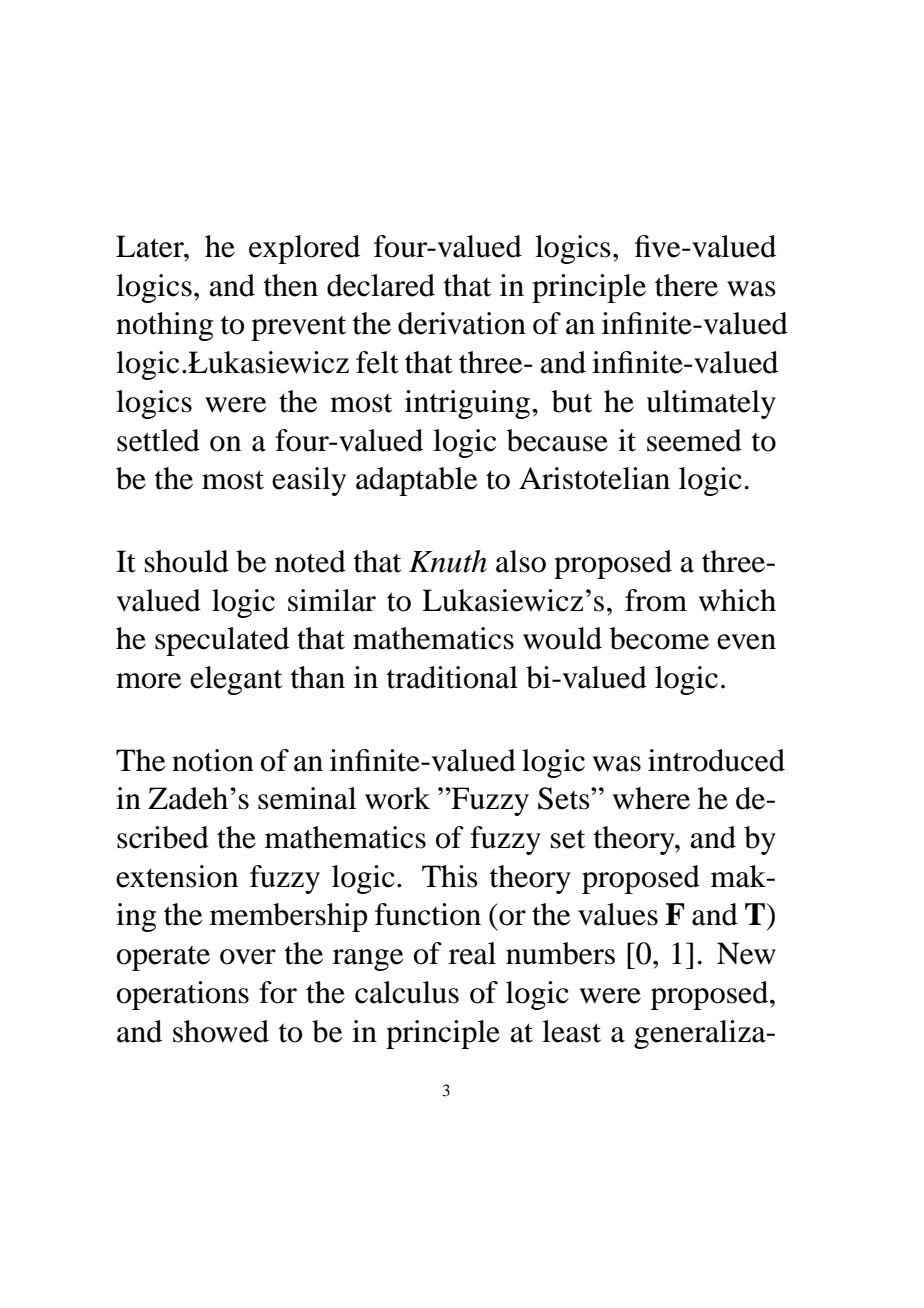 This screenshot has height=1308, width=924. I want to click on showed, so click(221, 1031).
